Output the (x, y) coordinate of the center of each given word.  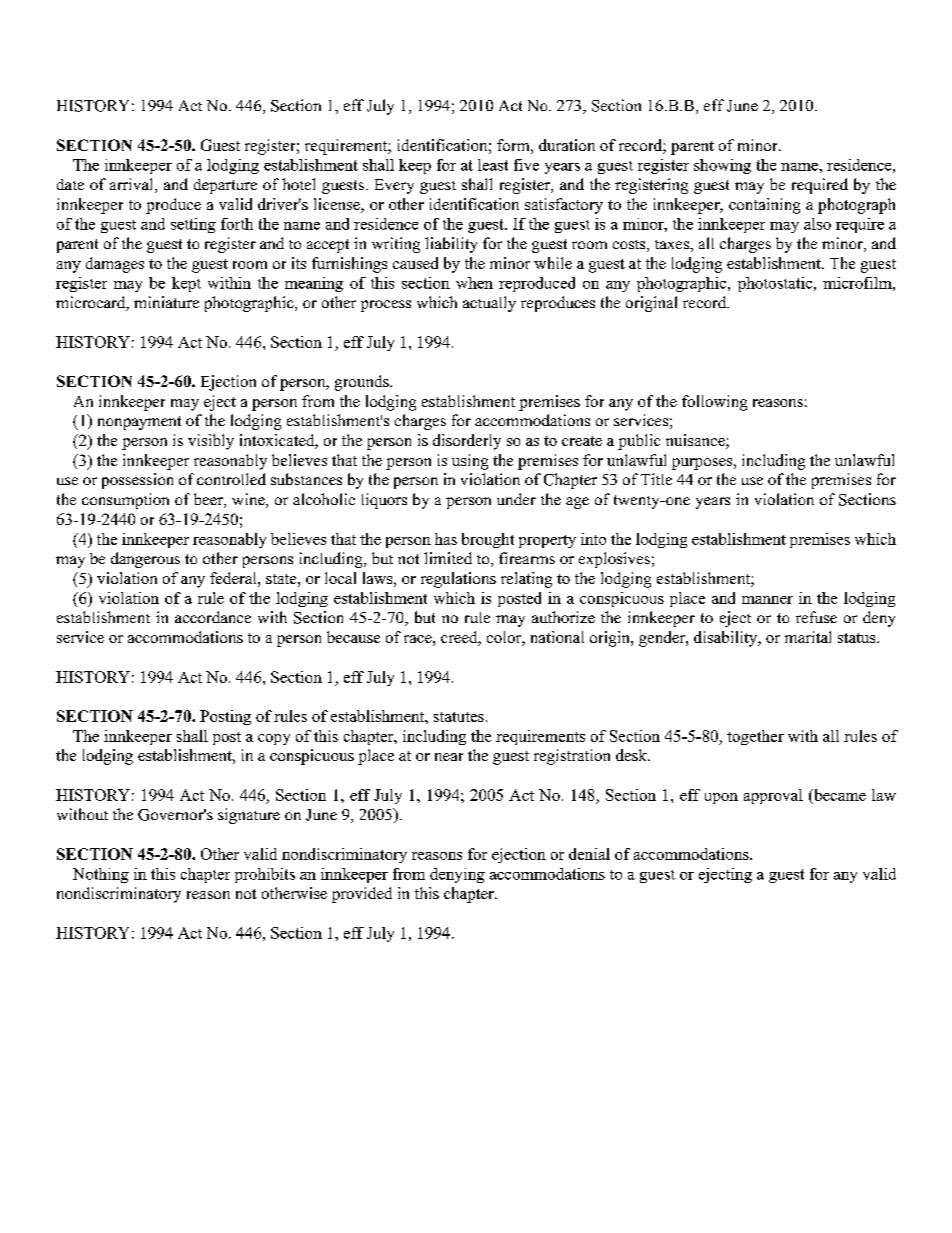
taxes (673, 244)
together (755, 737)
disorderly (467, 442)
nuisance (696, 441)
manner (767, 600)
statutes (459, 717)
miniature (166, 302)
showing (722, 166)
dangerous (145, 560)
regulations (458, 580)
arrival (133, 185)
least (493, 165)
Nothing (101, 875)
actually (489, 304)
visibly (211, 442)
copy (274, 739)
